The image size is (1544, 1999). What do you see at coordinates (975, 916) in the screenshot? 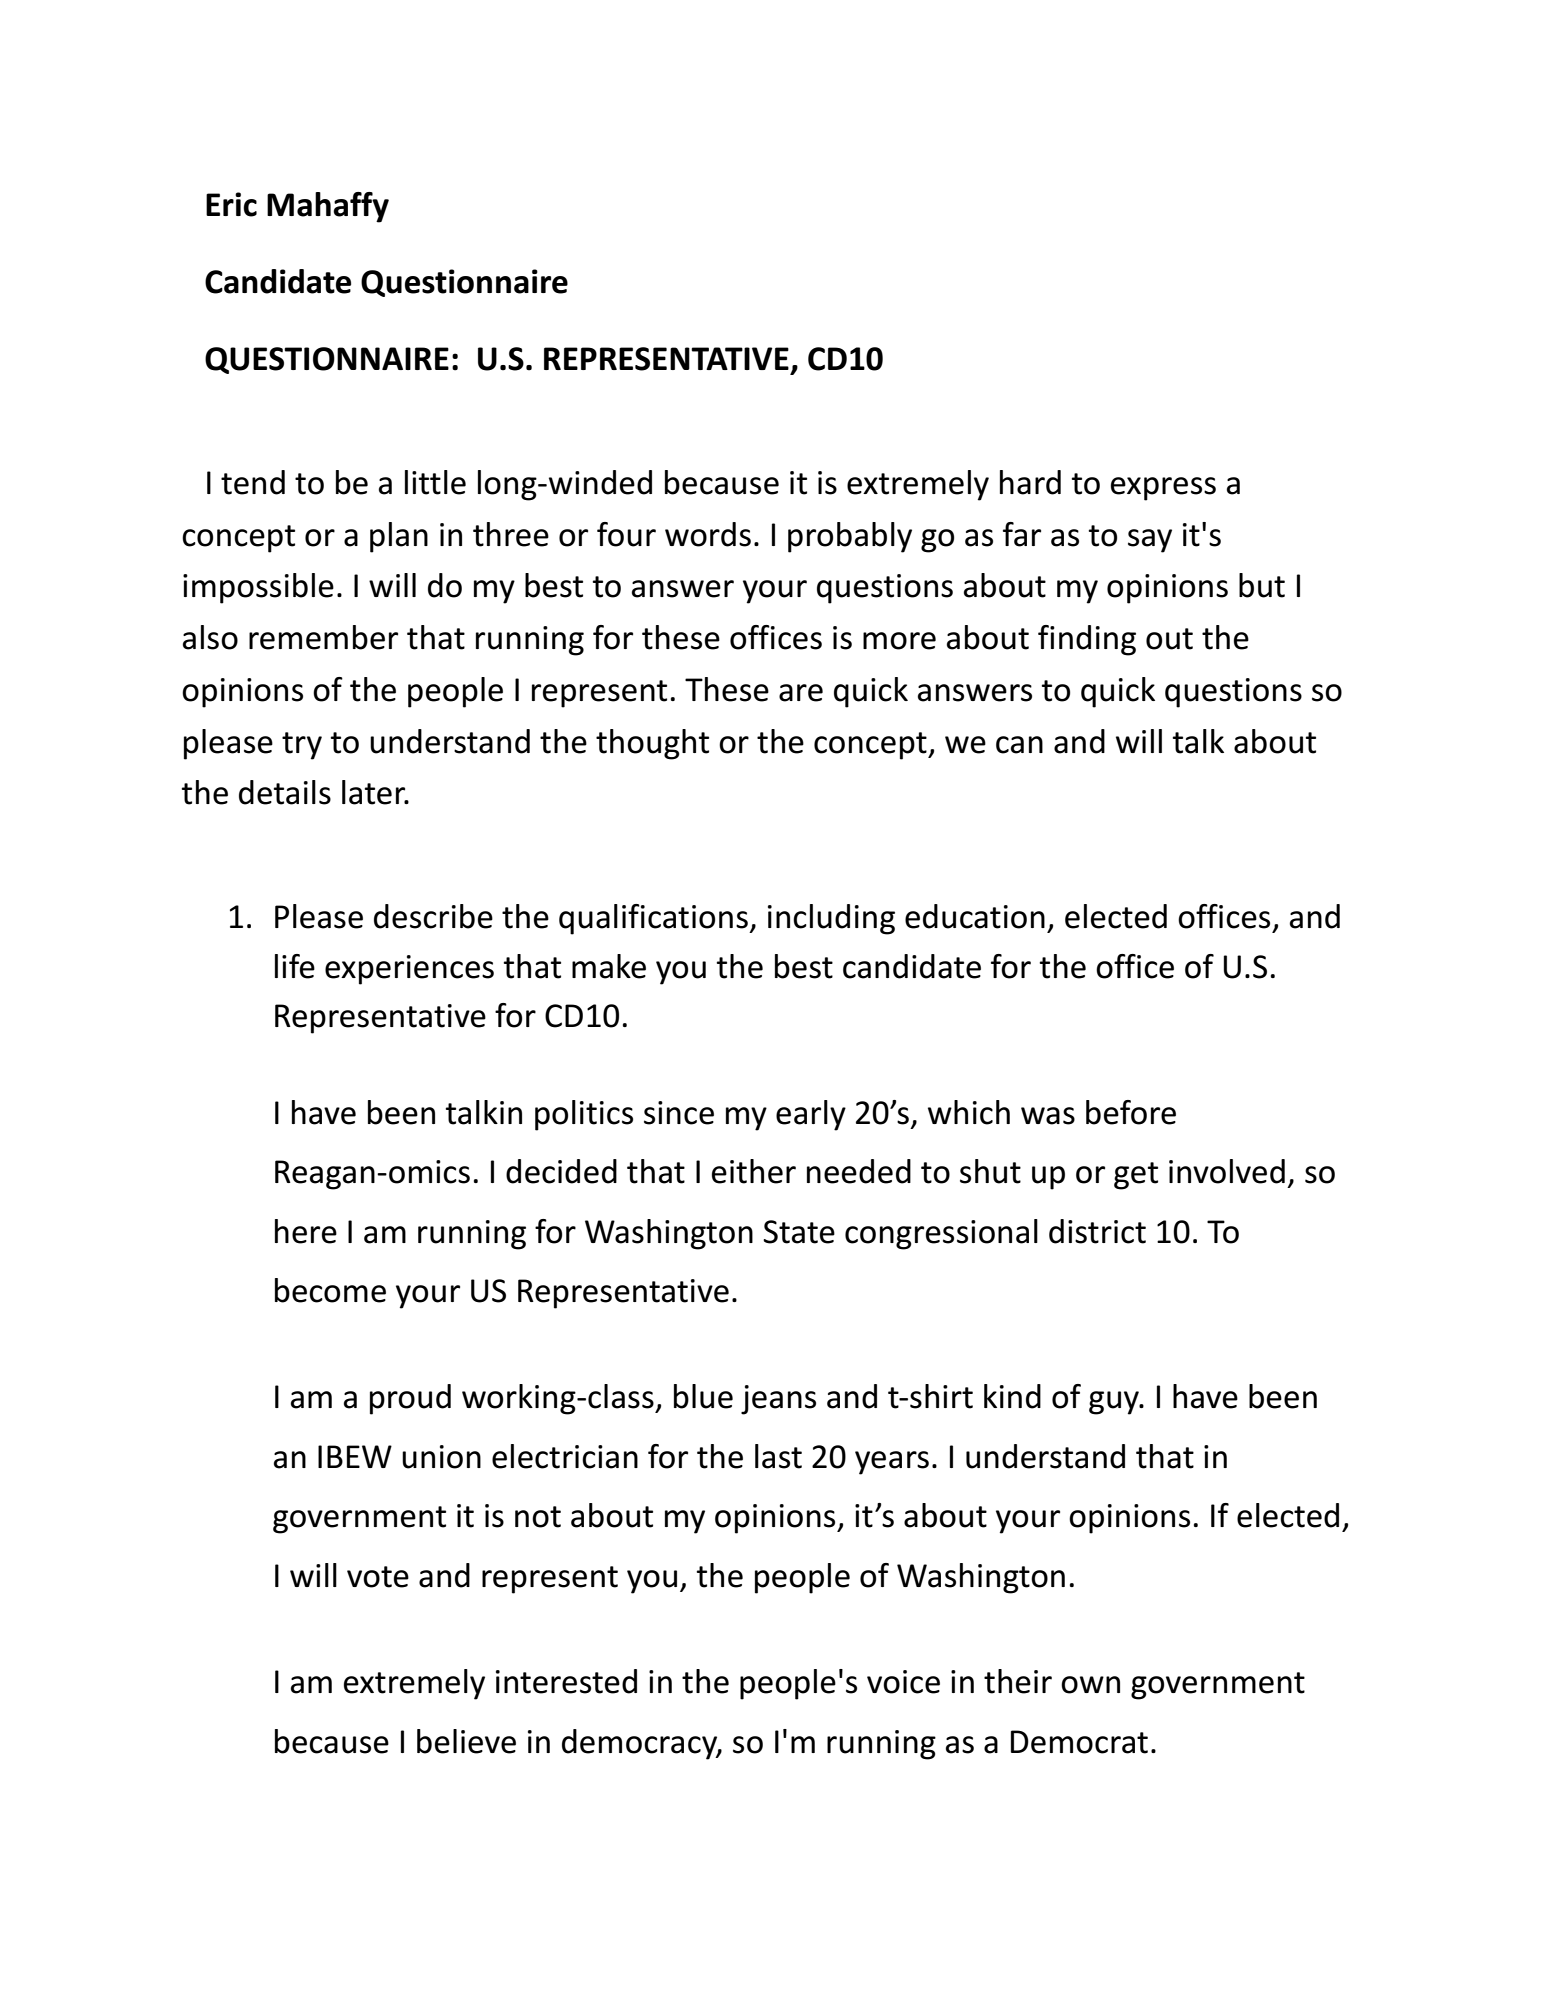
I see `education` at bounding box center [975, 916].
